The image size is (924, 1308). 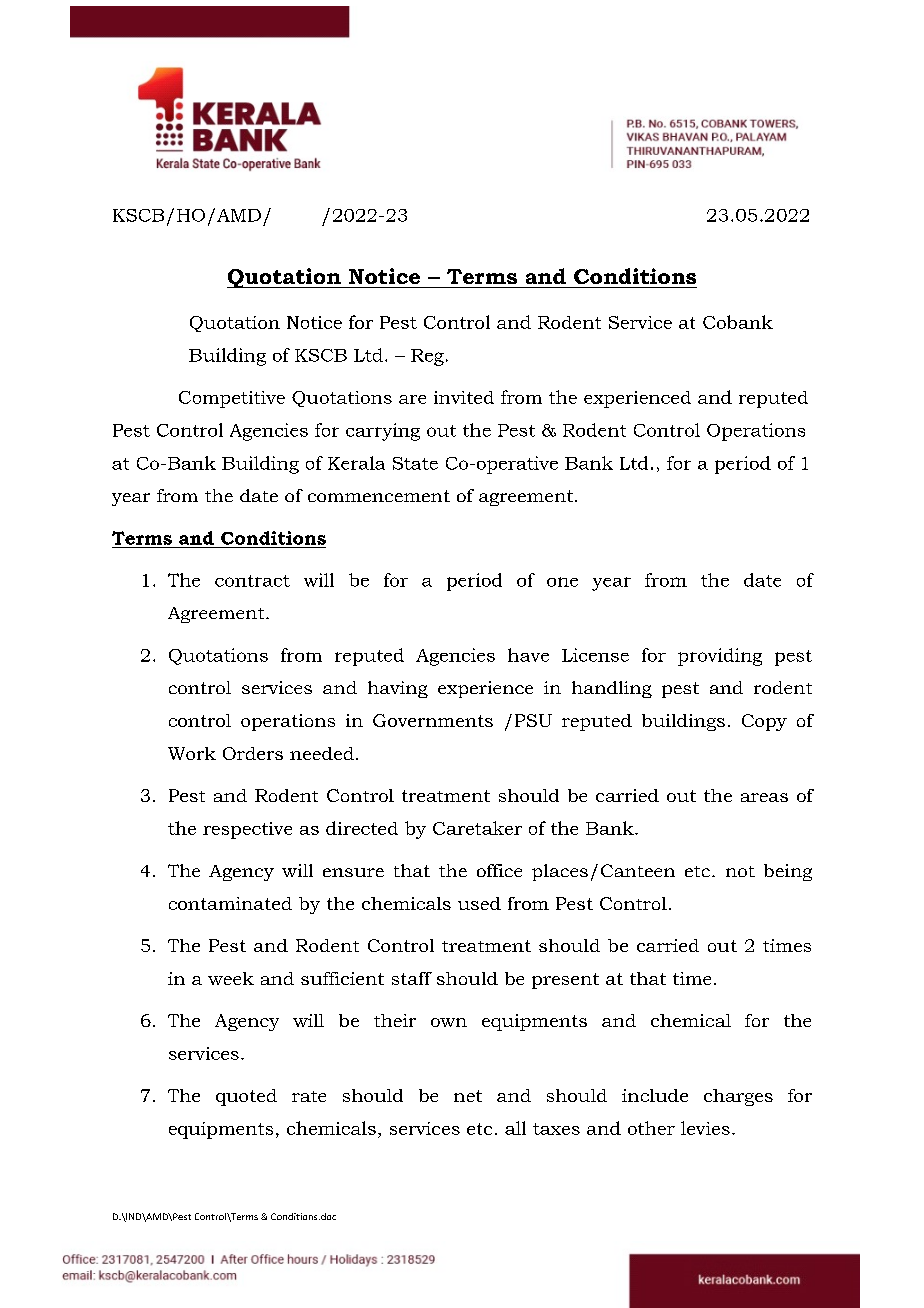 I want to click on being, so click(x=788, y=872).
